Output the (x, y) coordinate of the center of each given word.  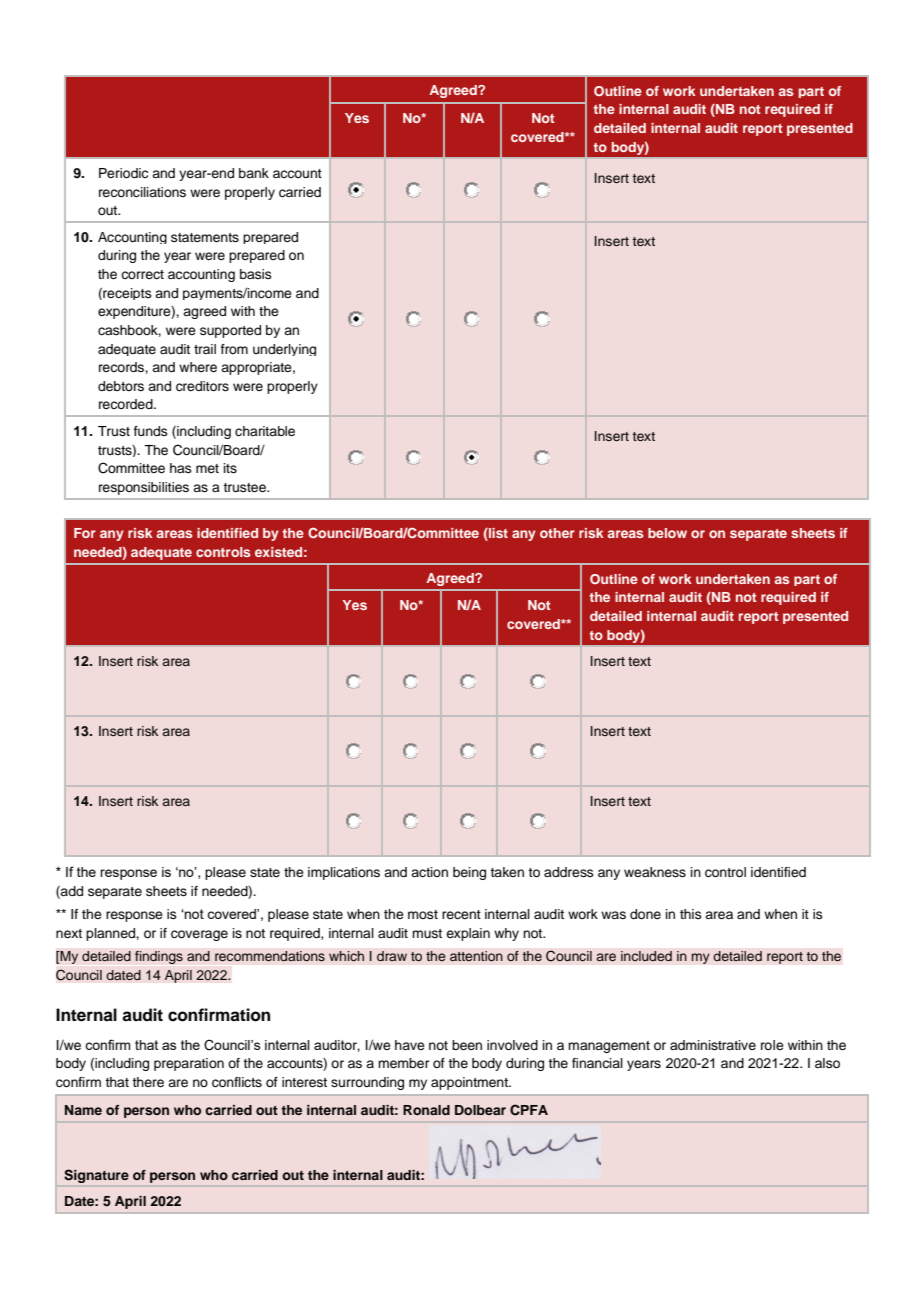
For (85, 533)
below (667, 533)
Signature (96, 1176)
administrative (713, 1045)
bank (254, 173)
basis (256, 274)
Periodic (123, 173)
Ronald (426, 1110)
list (497, 534)
